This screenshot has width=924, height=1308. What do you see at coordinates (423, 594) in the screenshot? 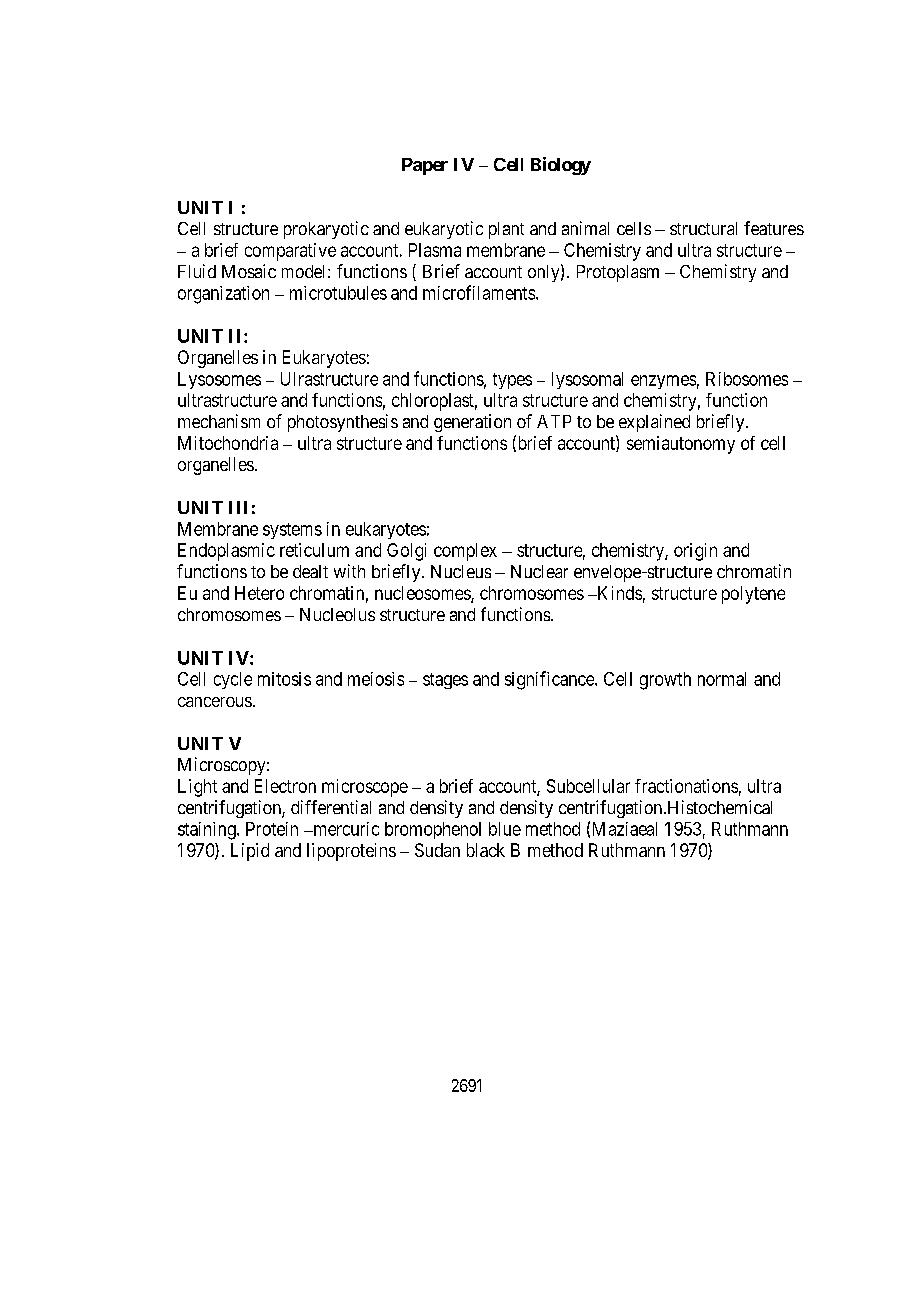
I see `nucleosomes` at bounding box center [423, 594].
